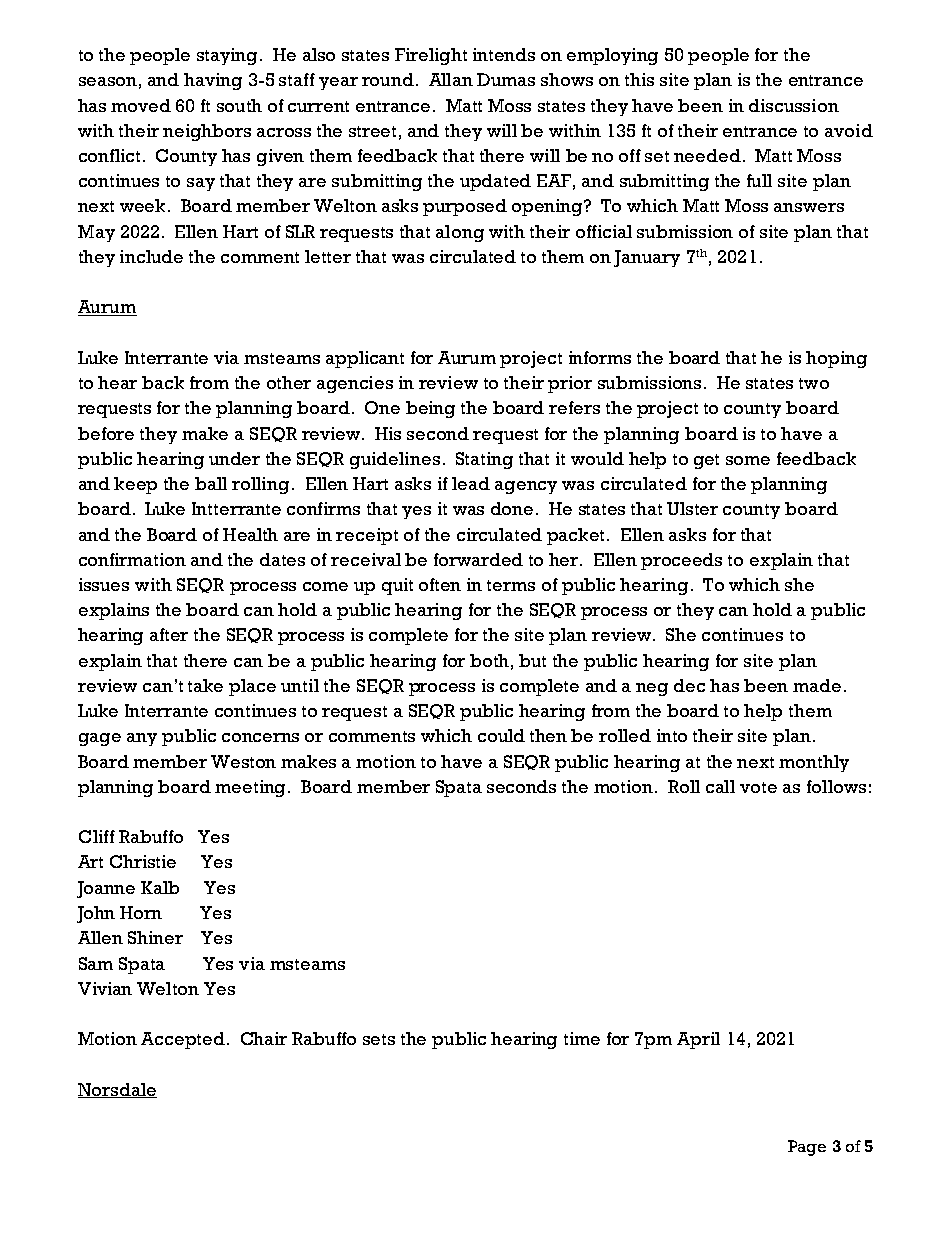  What do you see at coordinates (484, 460) in the screenshot?
I see `Stating` at bounding box center [484, 460].
